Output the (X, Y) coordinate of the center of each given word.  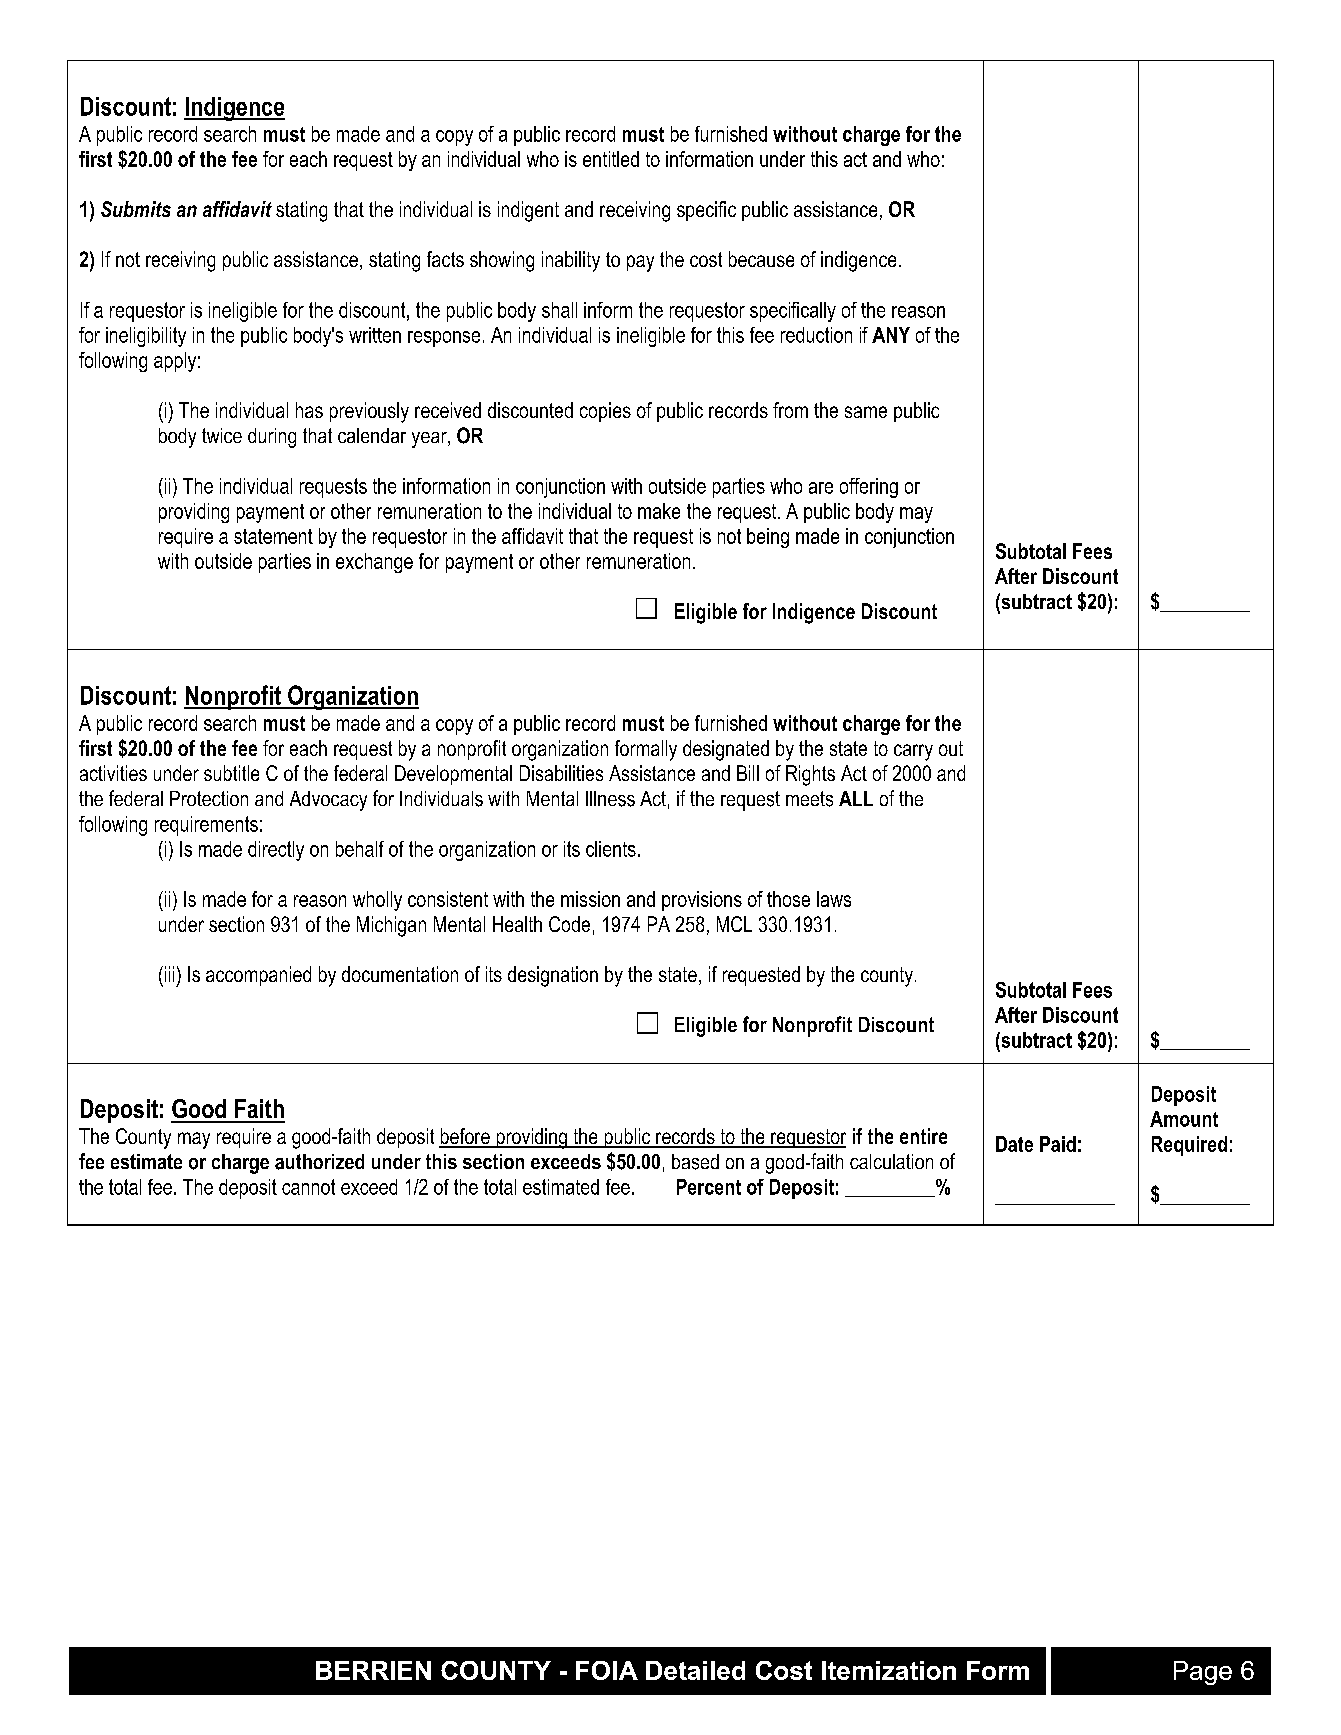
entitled (611, 159)
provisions (702, 901)
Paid (1058, 1144)
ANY (891, 335)
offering (869, 488)
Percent (709, 1187)
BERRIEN (373, 1670)
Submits (136, 209)
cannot (308, 1187)
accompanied (258, 976)
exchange (374, 563)
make (659, 511)
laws (834, 899)
